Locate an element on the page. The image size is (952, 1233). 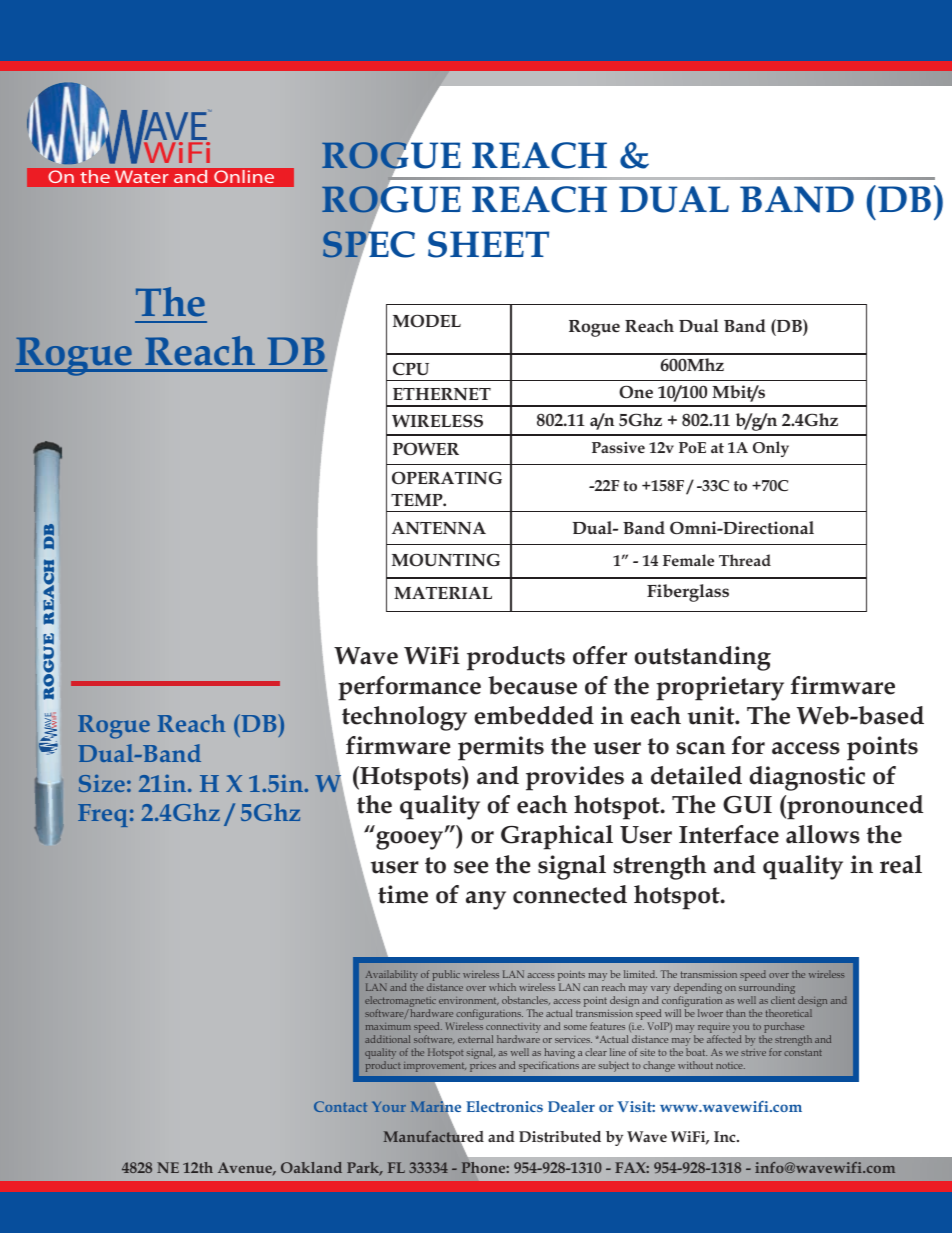
proprietary is located at coordinates (720, 688).
